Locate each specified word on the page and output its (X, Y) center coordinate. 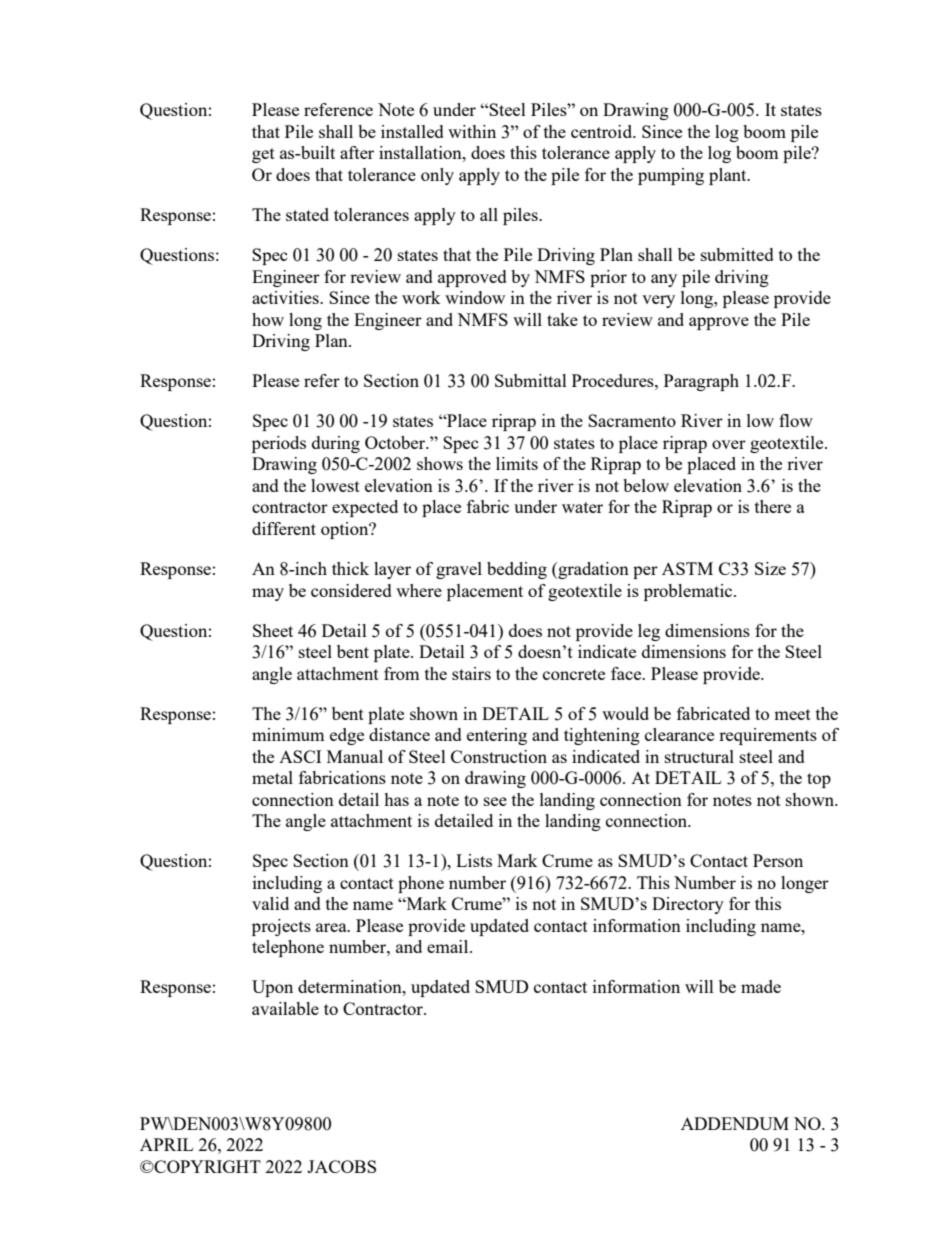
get (263, 155)
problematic (689, 592)
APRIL (166, 1144)
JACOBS (341, 1166)
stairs (471, 673)
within (472, 131)
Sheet (273, 630)
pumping (671, 176)
